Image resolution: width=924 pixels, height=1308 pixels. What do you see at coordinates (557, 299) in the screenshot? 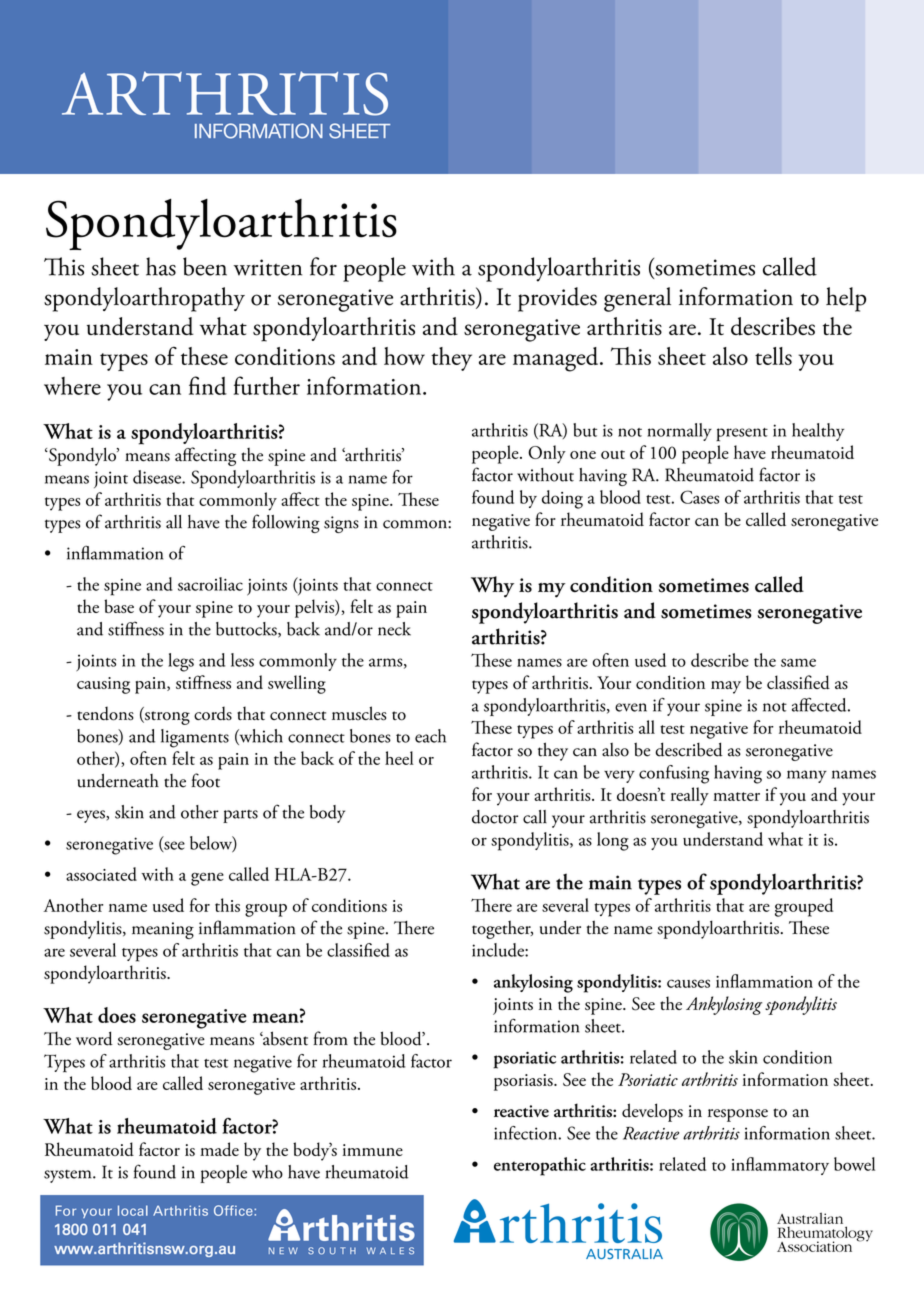
I see `provides` at bounding box center [557, 299].
